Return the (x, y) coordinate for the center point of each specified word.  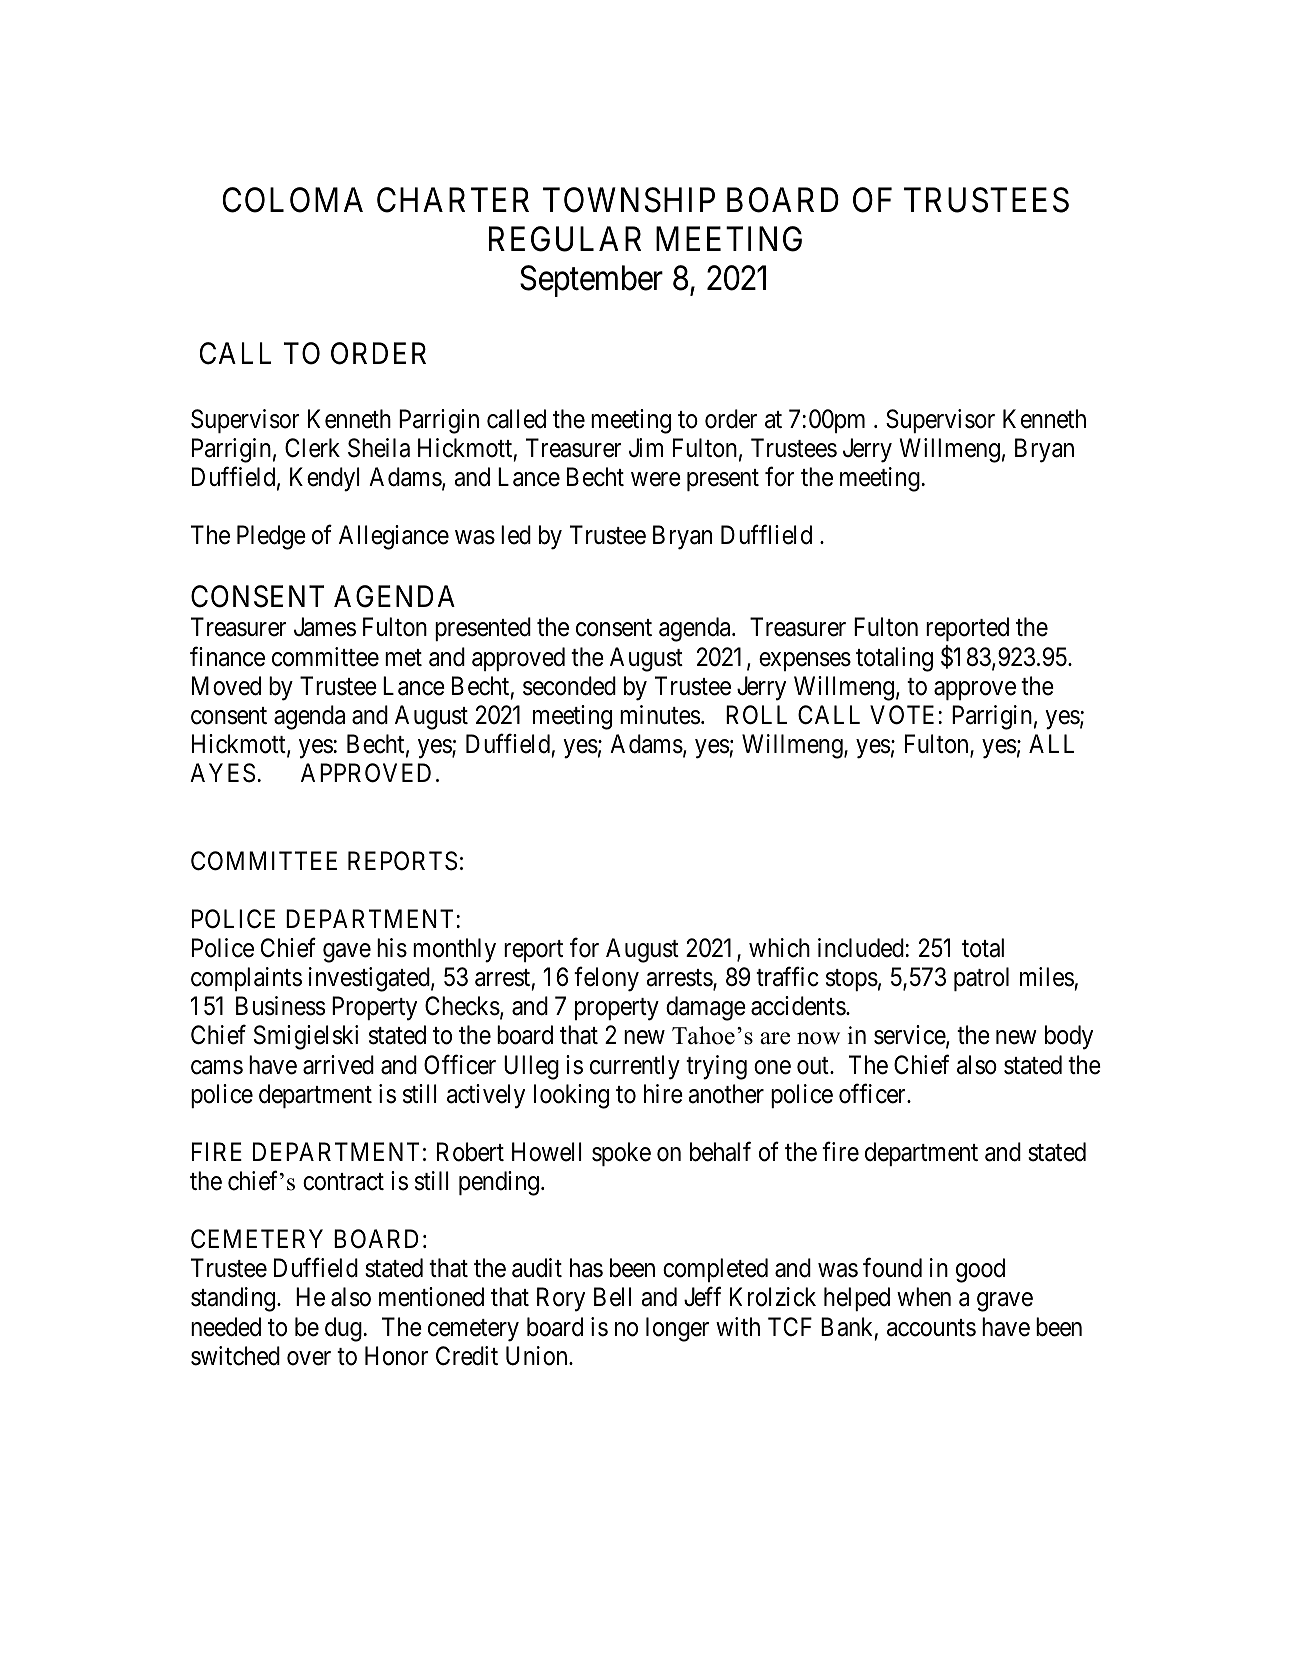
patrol (981, 979)
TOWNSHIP (629, 200)
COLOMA (292, 200)
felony (606, 979)
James (325, 627)
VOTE (902, 715)
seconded (569, 686)
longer (677, 1329)
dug (343, 1329)
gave (347, 953)
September (591, 281)
